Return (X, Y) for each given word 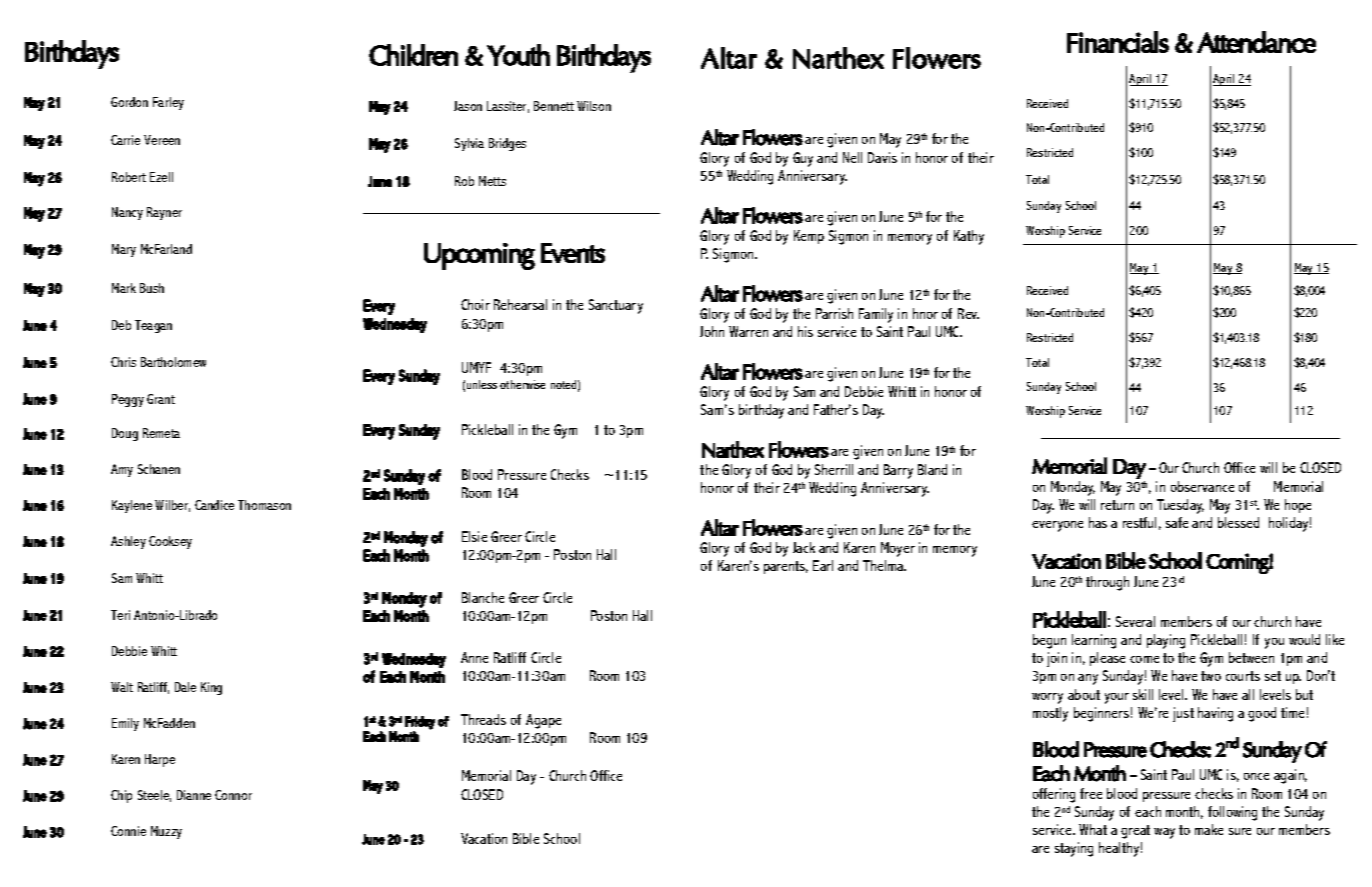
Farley (168, 103)
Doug (125, 434)
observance (1202, 486)
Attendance (1256, 42)
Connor (233, 795)
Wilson (594, 106)
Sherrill (834, 469)
